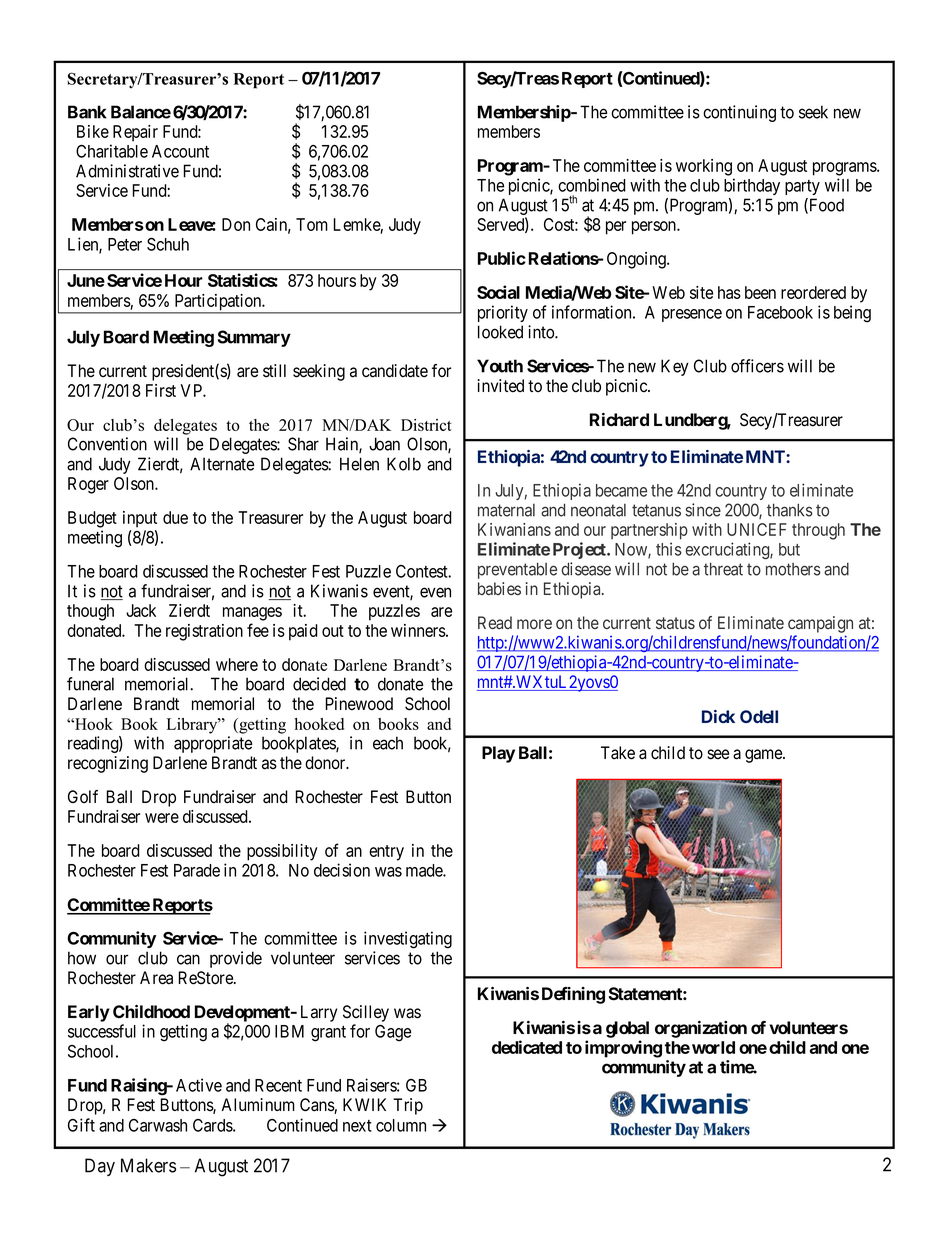 This screenshot has height=1233, width=952. I want to click on Account, so click(180, 151).
